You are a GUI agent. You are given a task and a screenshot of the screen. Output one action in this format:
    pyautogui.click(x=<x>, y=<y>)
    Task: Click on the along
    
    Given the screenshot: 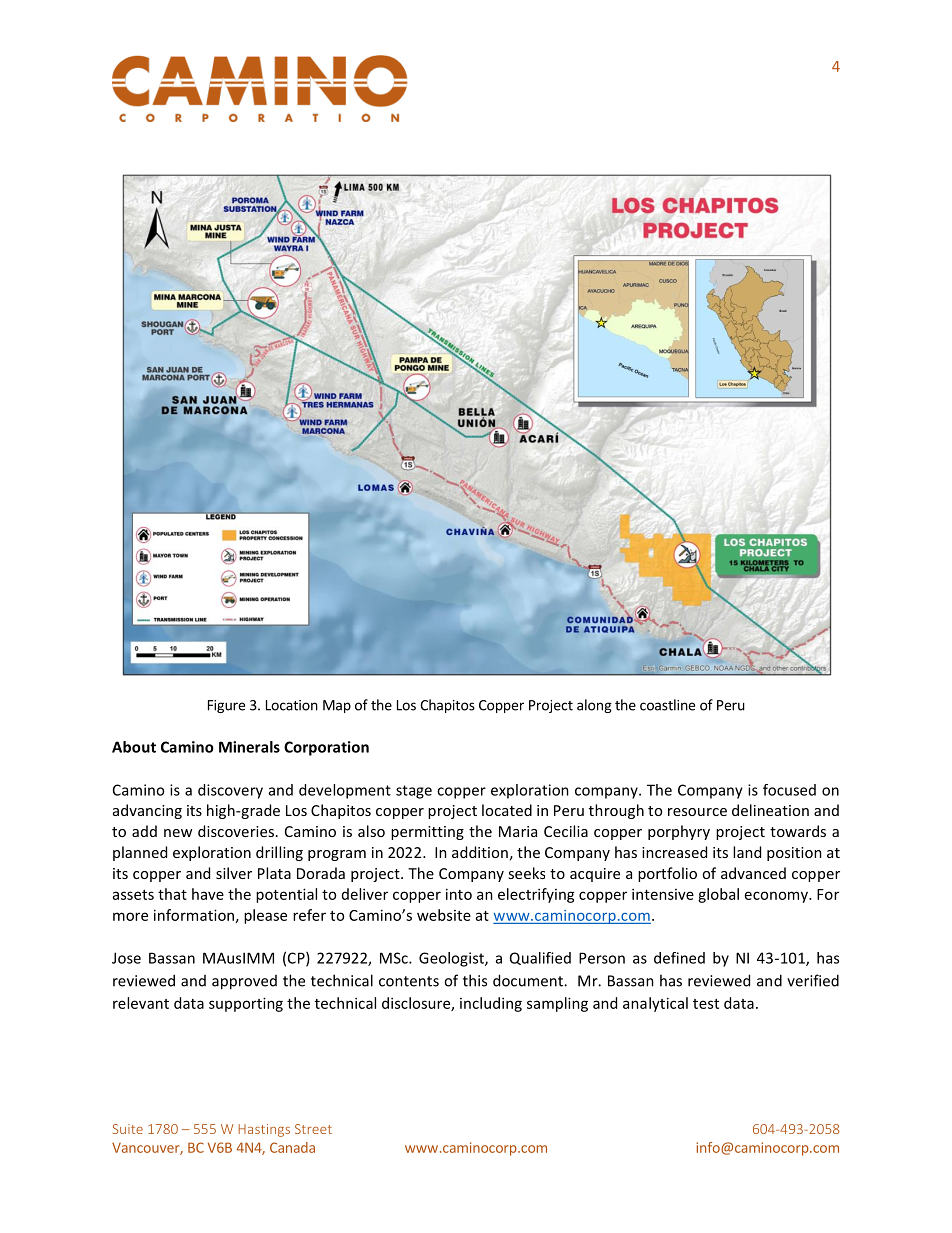 What is the action you would take?
    pyautogui.click(x=594, y=706)
